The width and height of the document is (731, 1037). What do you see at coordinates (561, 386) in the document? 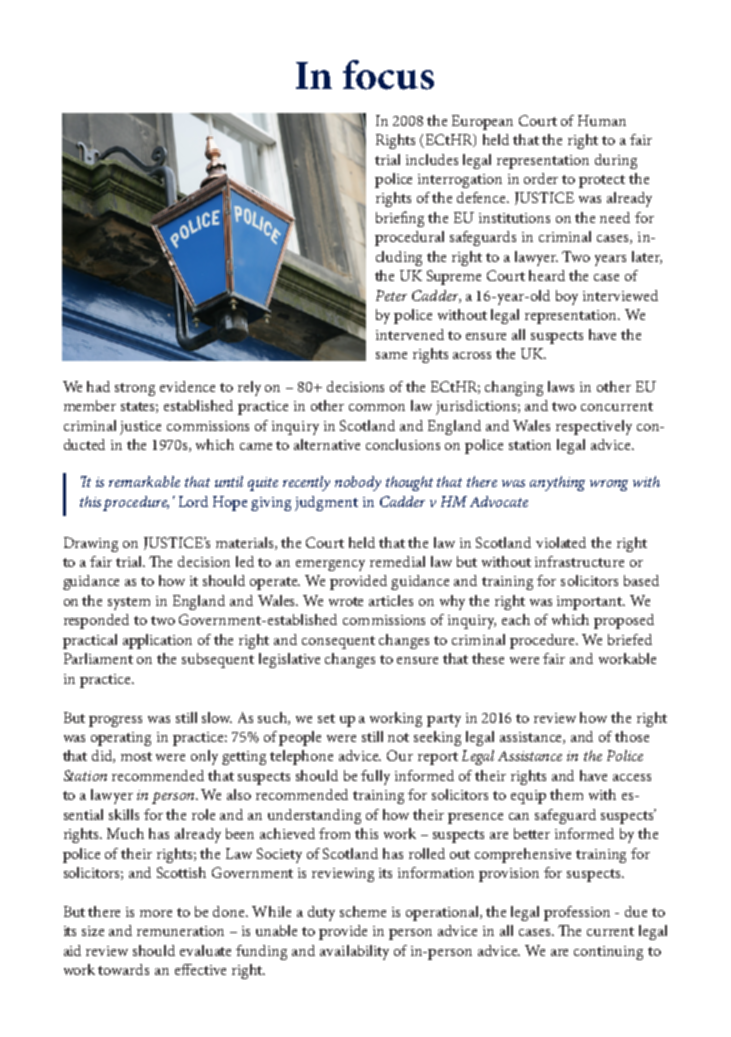
I see `laws` at bounding box center [561, 386].
